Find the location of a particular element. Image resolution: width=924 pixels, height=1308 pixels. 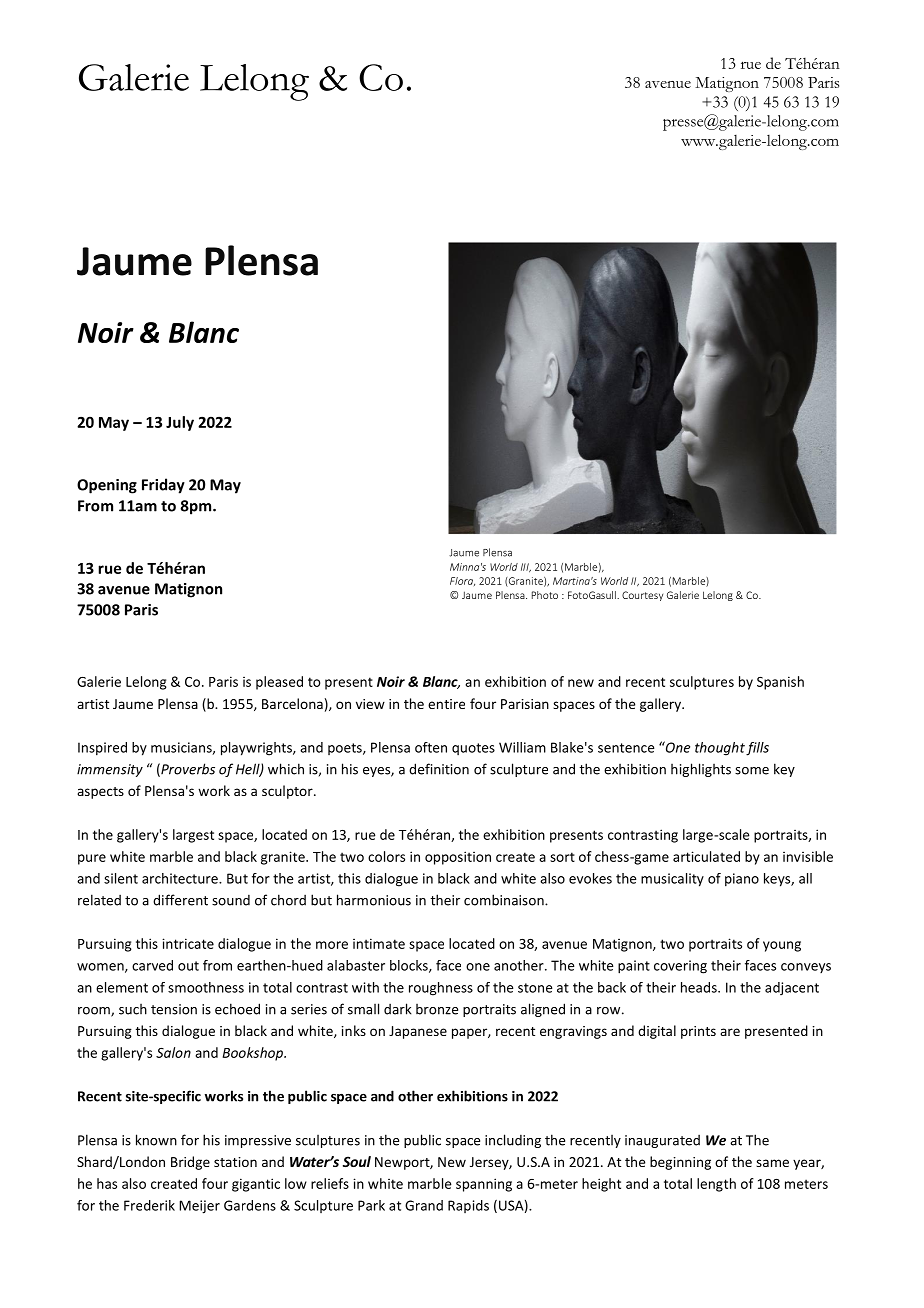

Photo is located at coordinates (545, 595).
